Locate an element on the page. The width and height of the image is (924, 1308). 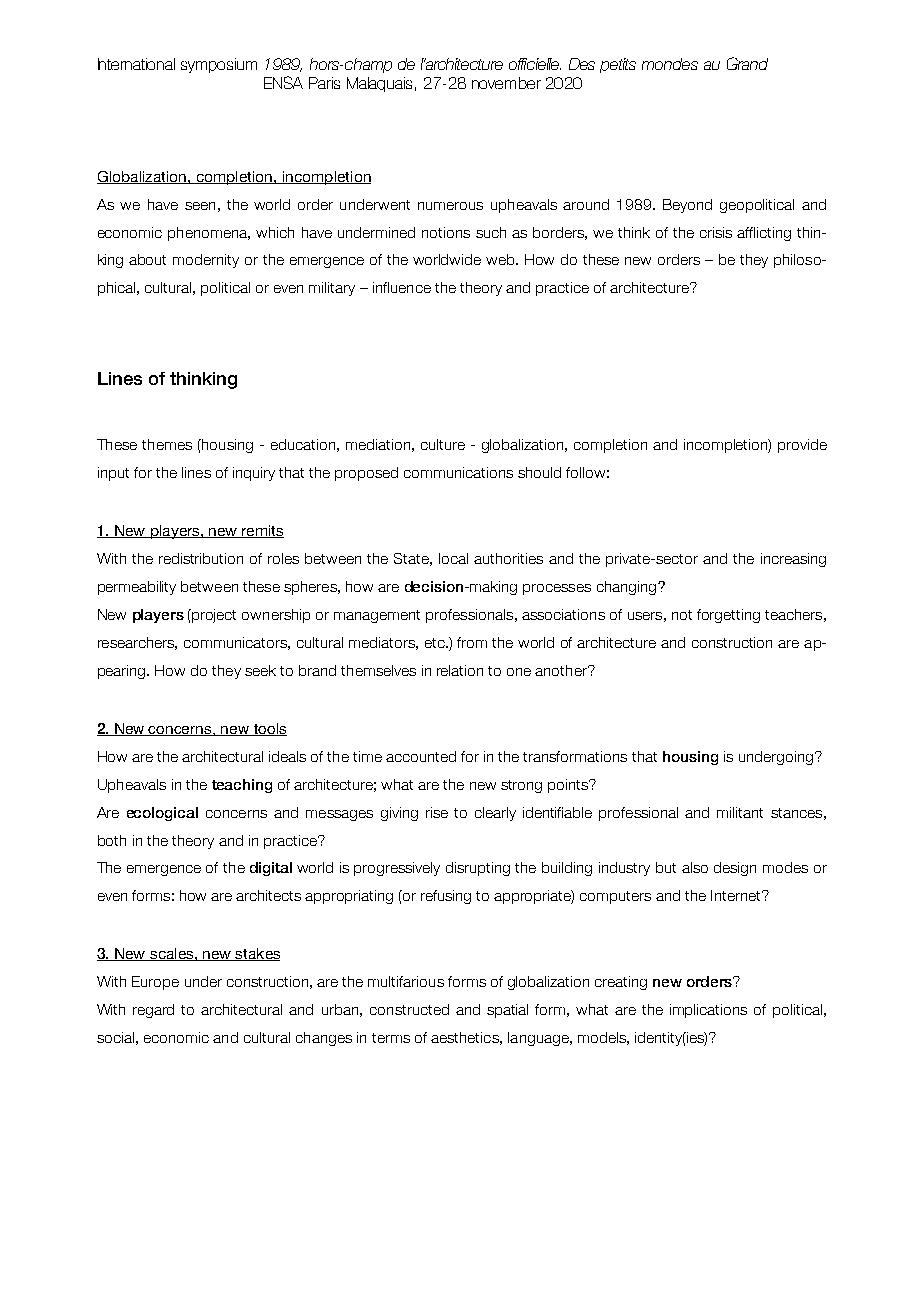
provide is located at coordinates (802, 446).
